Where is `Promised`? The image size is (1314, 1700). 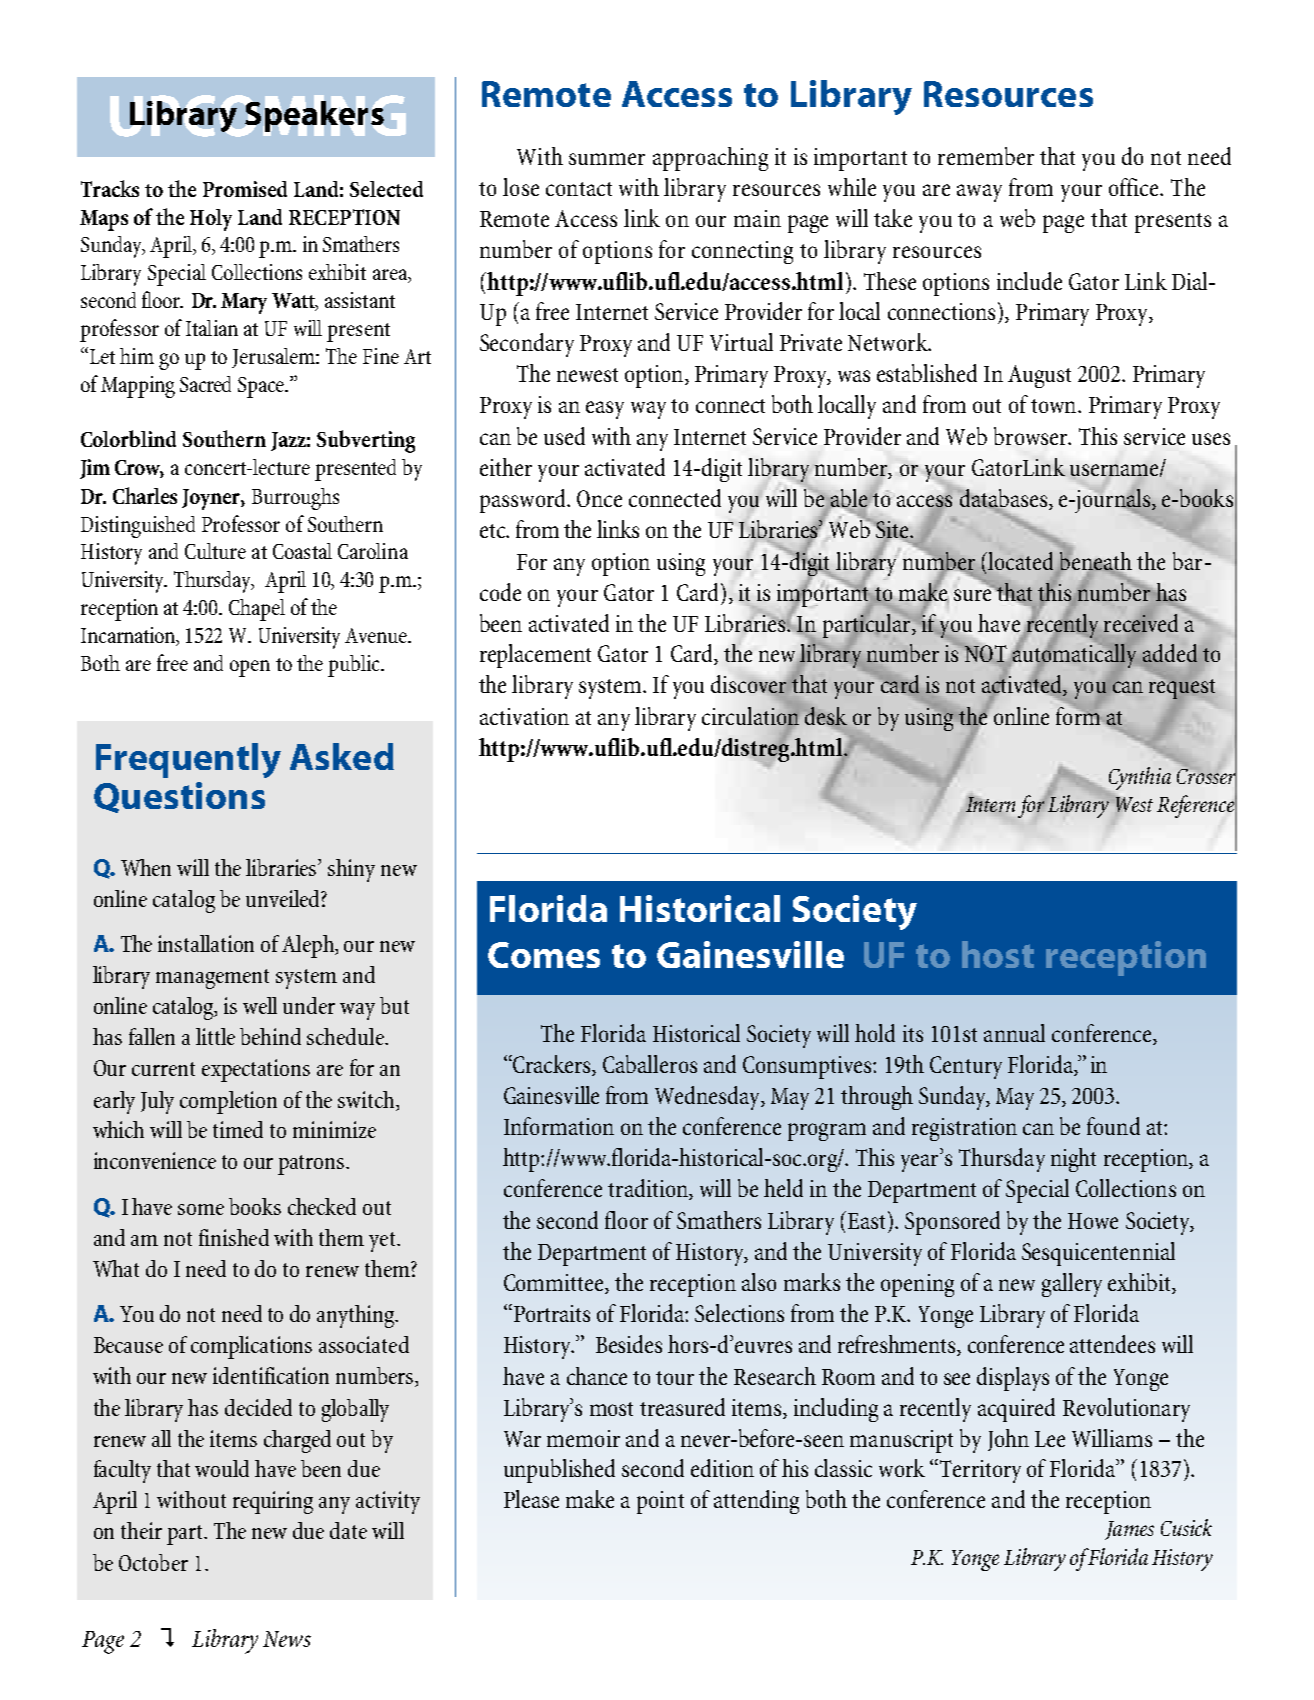 Promised is located at coordinates (245, 189).
